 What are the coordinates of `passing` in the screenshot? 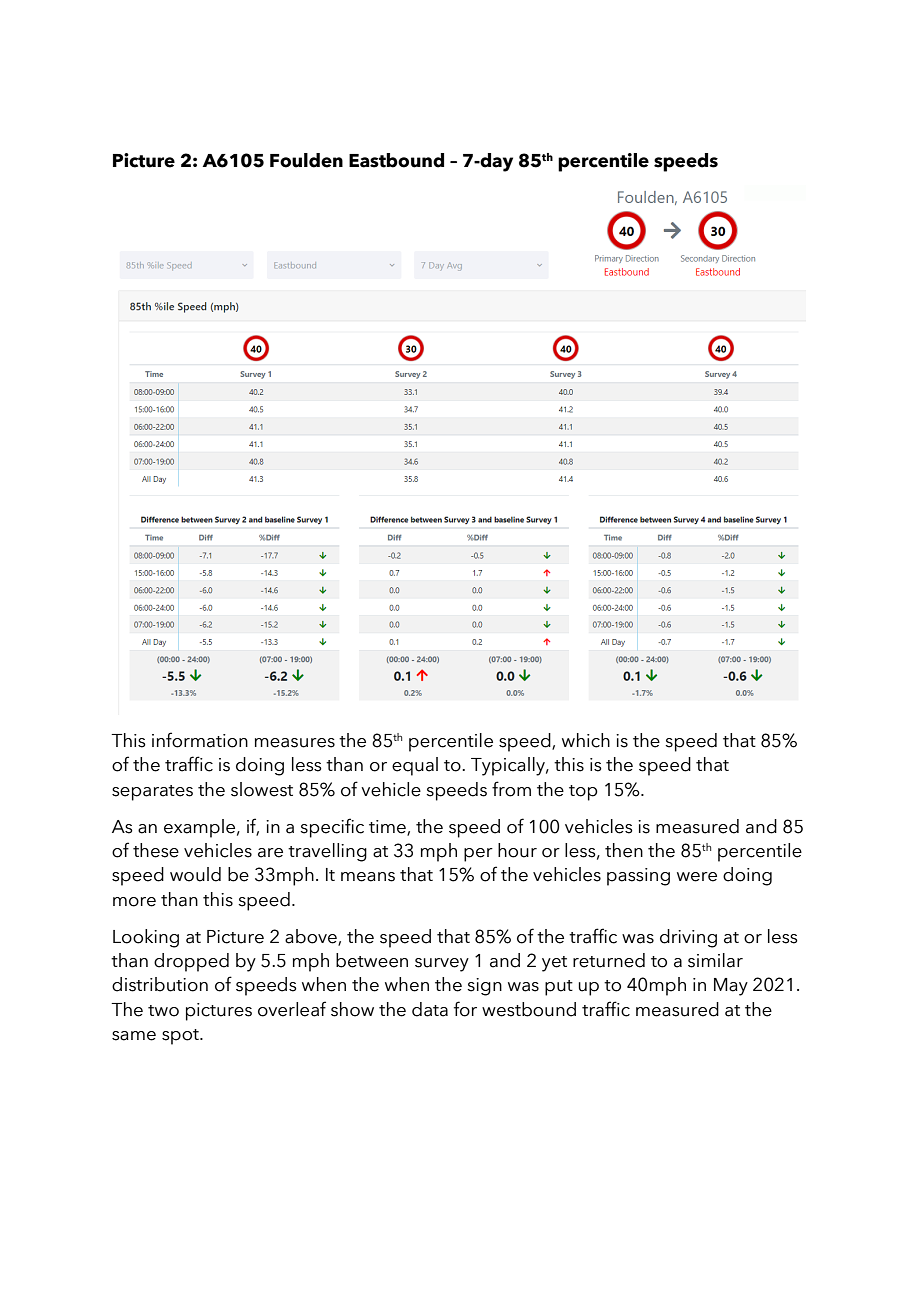 It's located at (638, 877).
